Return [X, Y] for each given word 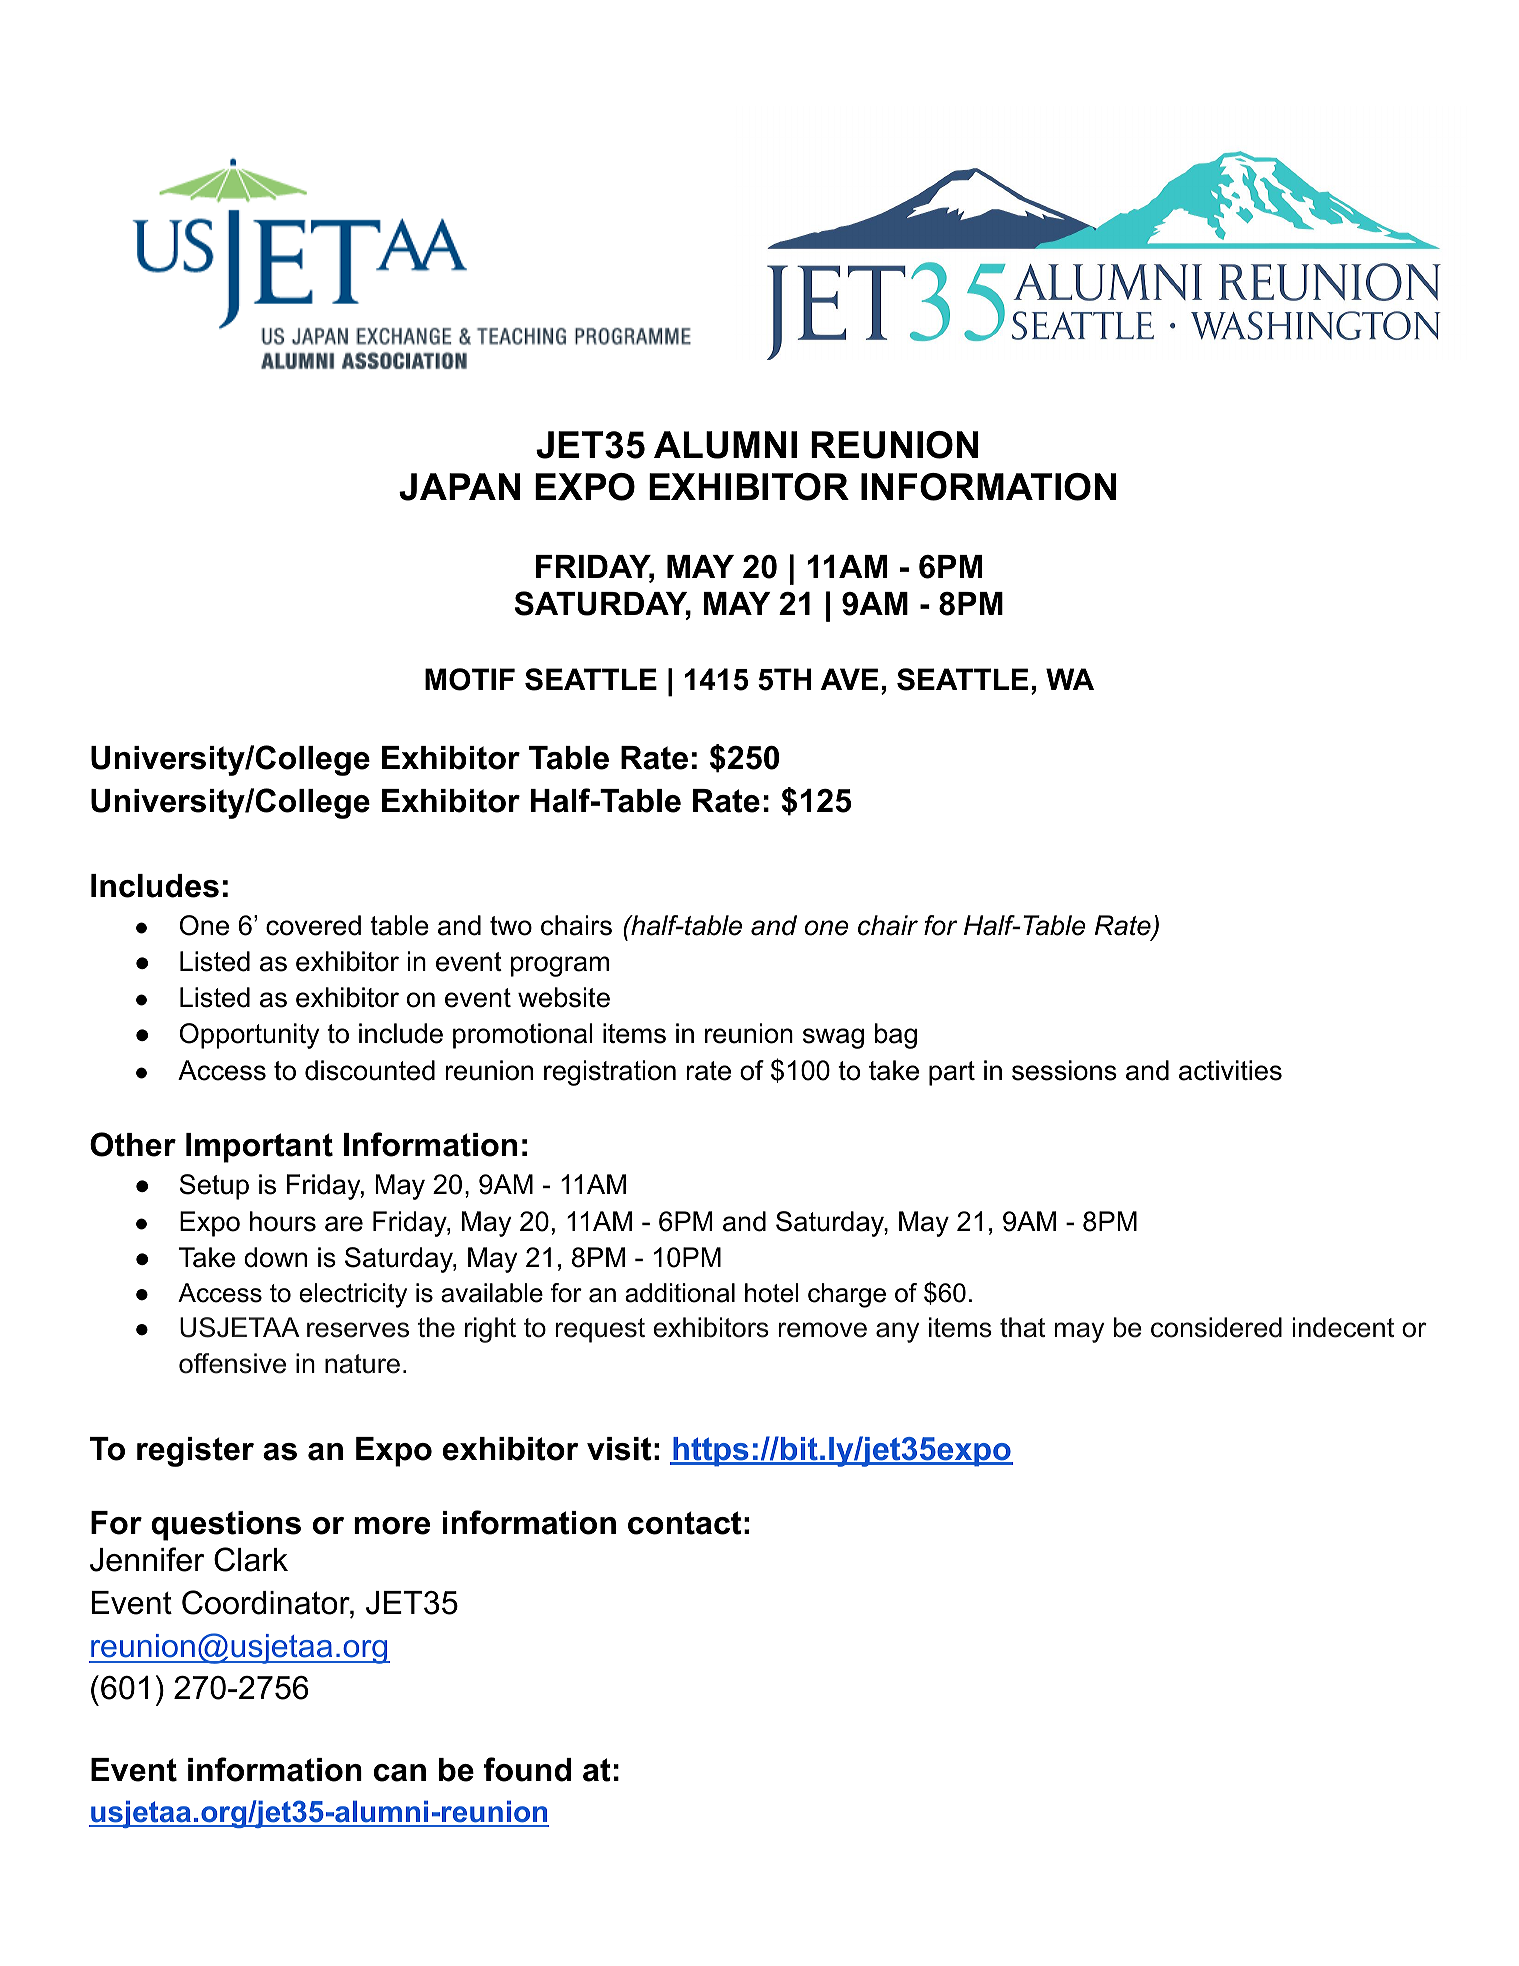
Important [259, 1148]
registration [610, 1073]
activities [1230, 1070]
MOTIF [470, 679]
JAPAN [459, 487]
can [400, 1773]
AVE [849, 679]
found [527, 1769]
